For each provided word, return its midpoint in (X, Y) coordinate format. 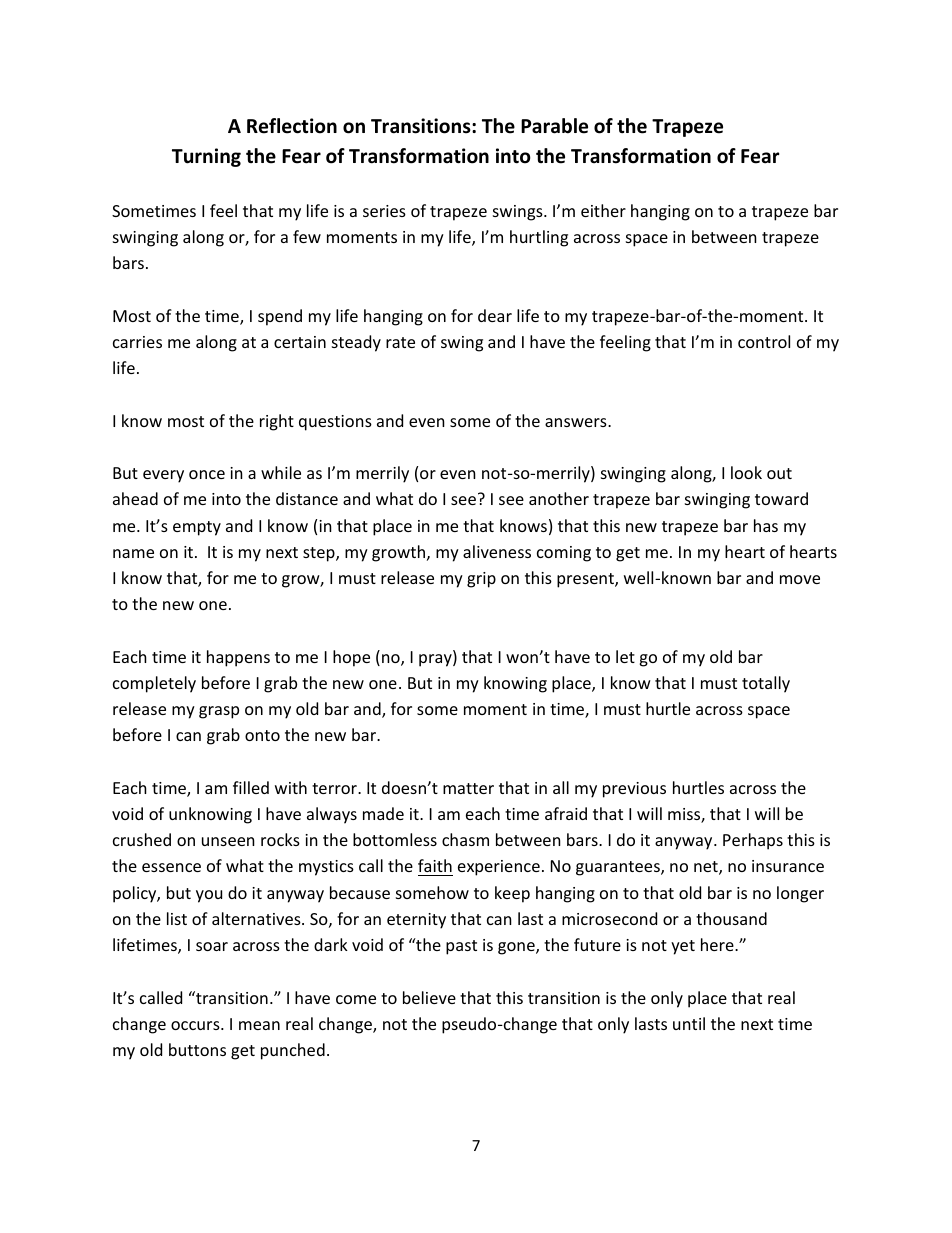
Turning (206, 157)
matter (468, 788)
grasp (219, 712)
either (603, 210)
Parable (554, 126)
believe (429, 997)
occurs (196, 1025)
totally (766, 684)
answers (577, 422)
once (207, 474)
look (746, 472)
